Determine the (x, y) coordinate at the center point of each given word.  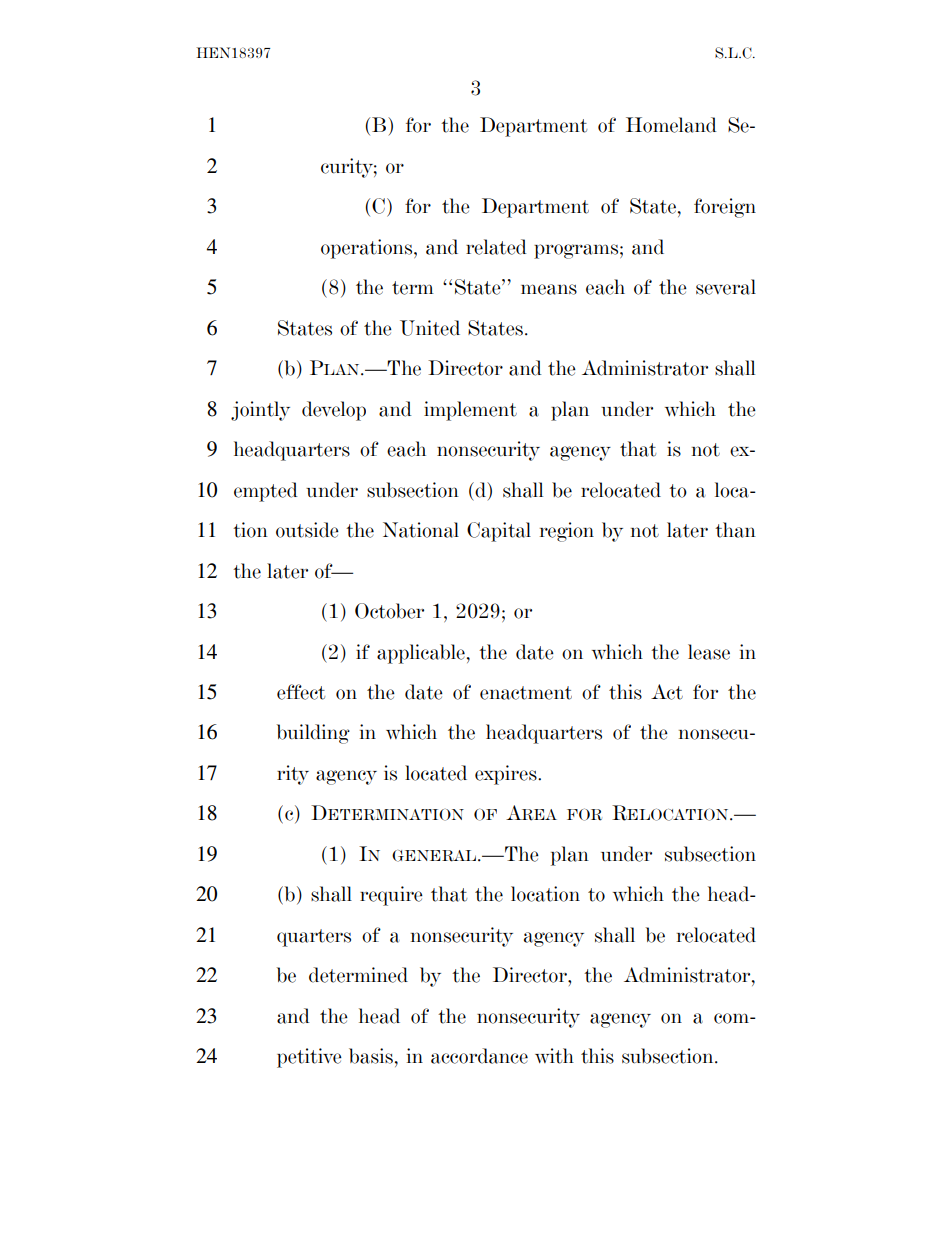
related (496, 247)
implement (470, 411)
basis (371, 1056)
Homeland (671, 125)
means (549, 289)
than (735, 530)
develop (334, 411)
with (554, 1056)
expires (507, 775)
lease (709, 652)
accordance (479, 1056)
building (313, 734)
